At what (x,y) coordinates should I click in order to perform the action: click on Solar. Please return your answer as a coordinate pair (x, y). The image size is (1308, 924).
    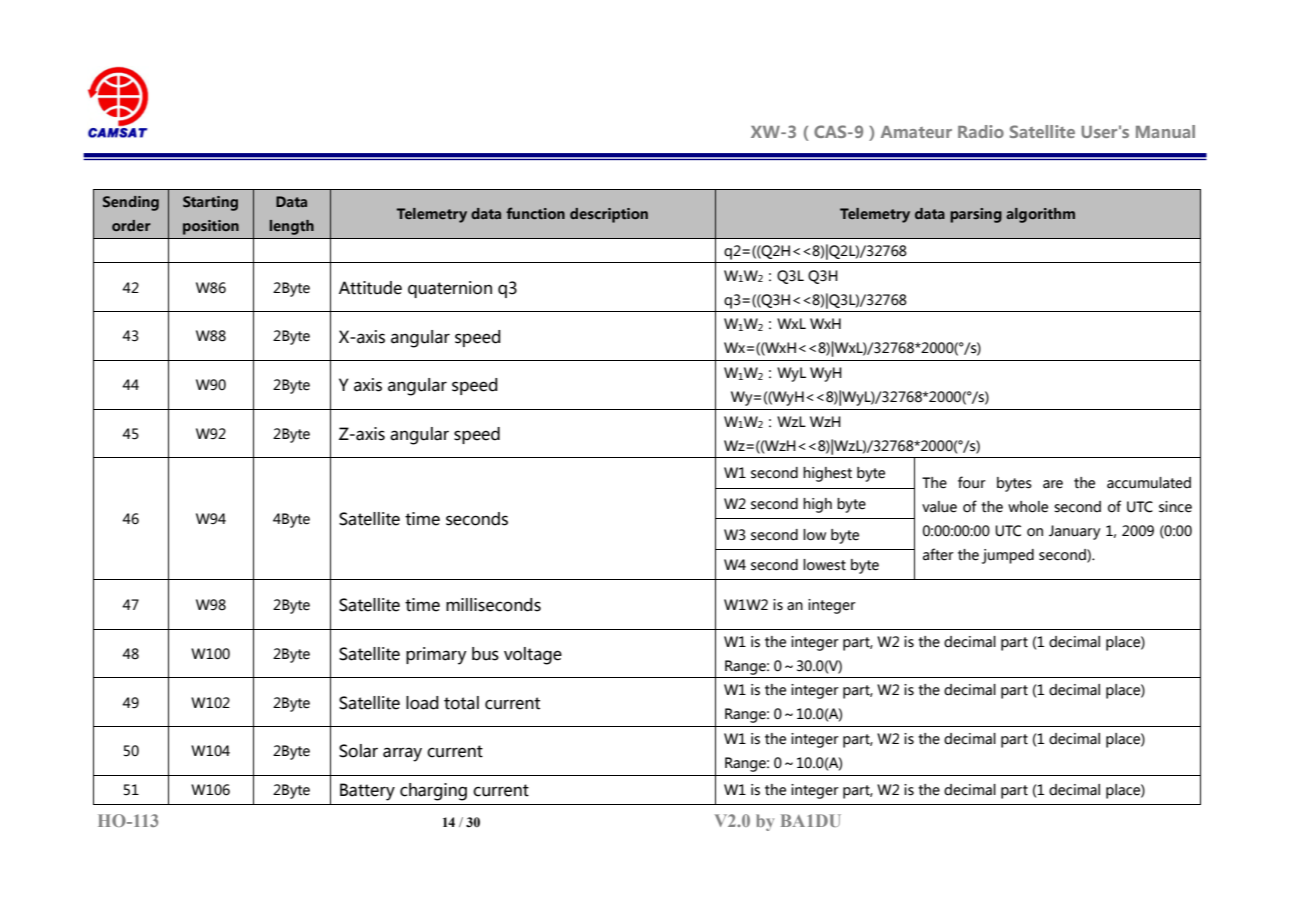
    Looking at the image, I should click on (358, 751).
